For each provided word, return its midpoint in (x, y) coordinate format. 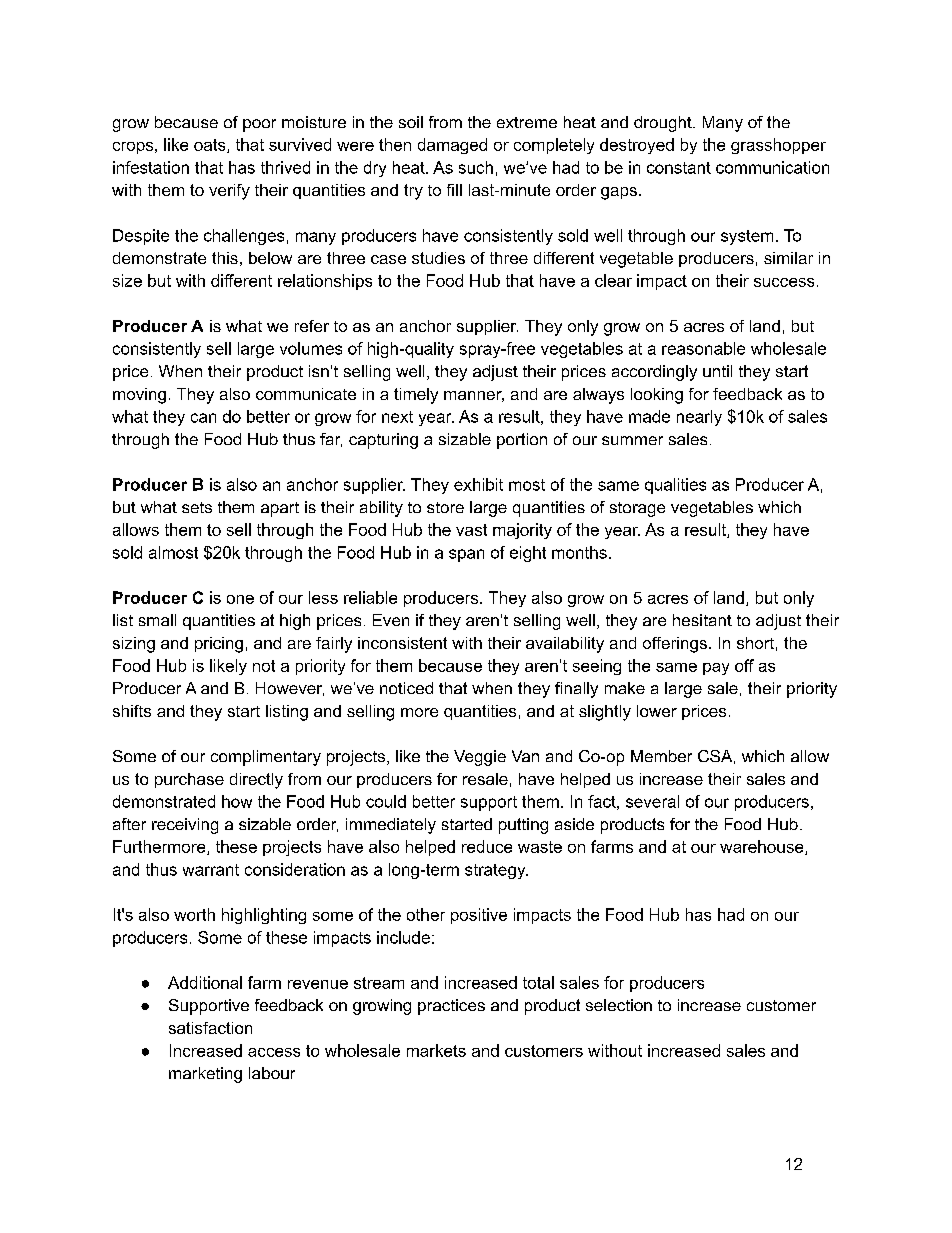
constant (679, 168)
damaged (452, 146)
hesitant (702, 620)
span (466, 555)
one (240, 599)
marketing (205, 1075)
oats (211, 146)
